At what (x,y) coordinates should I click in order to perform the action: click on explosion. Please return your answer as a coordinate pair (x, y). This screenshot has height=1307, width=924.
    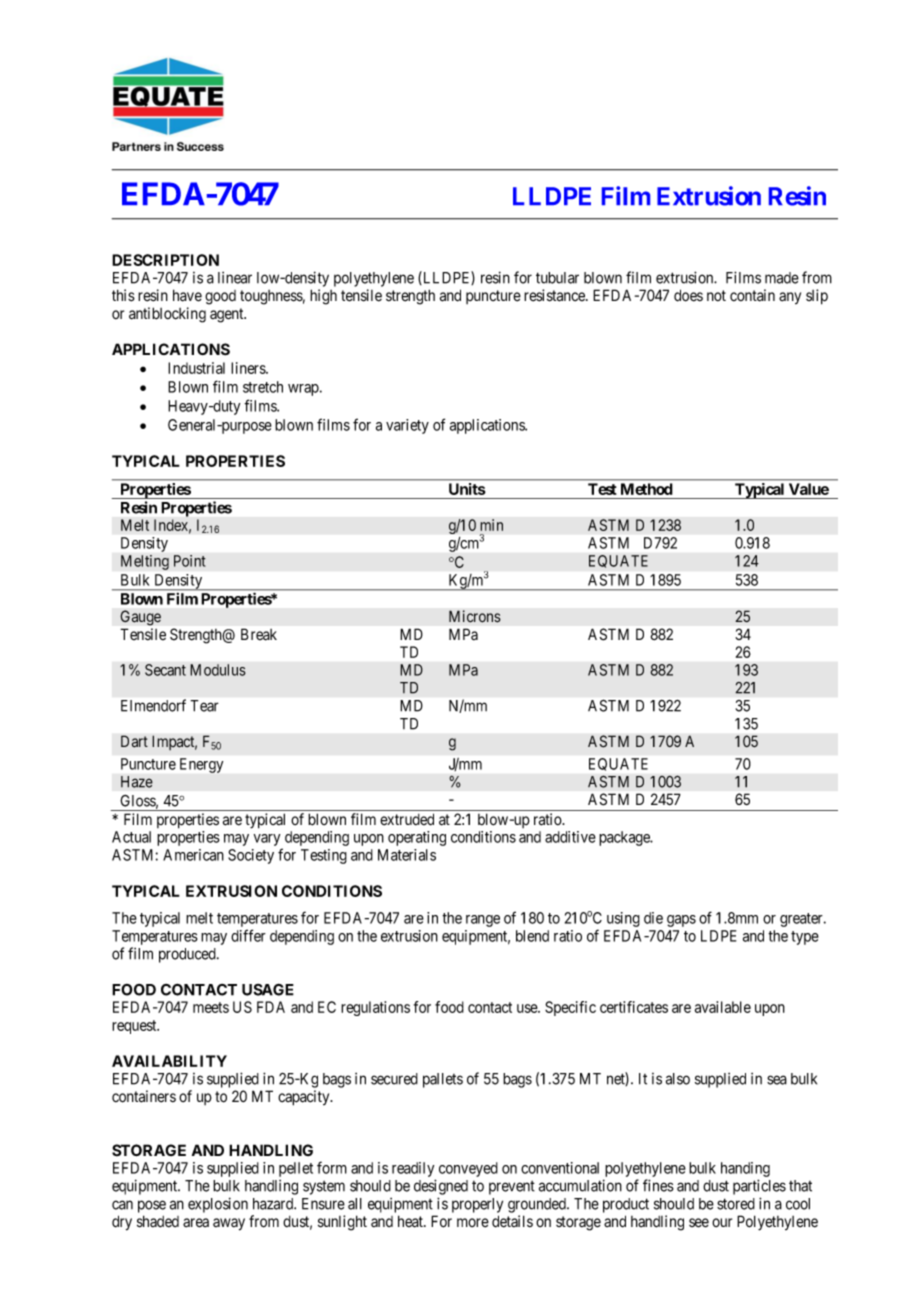
    Looking at the image, I should click on (218, 1205).
